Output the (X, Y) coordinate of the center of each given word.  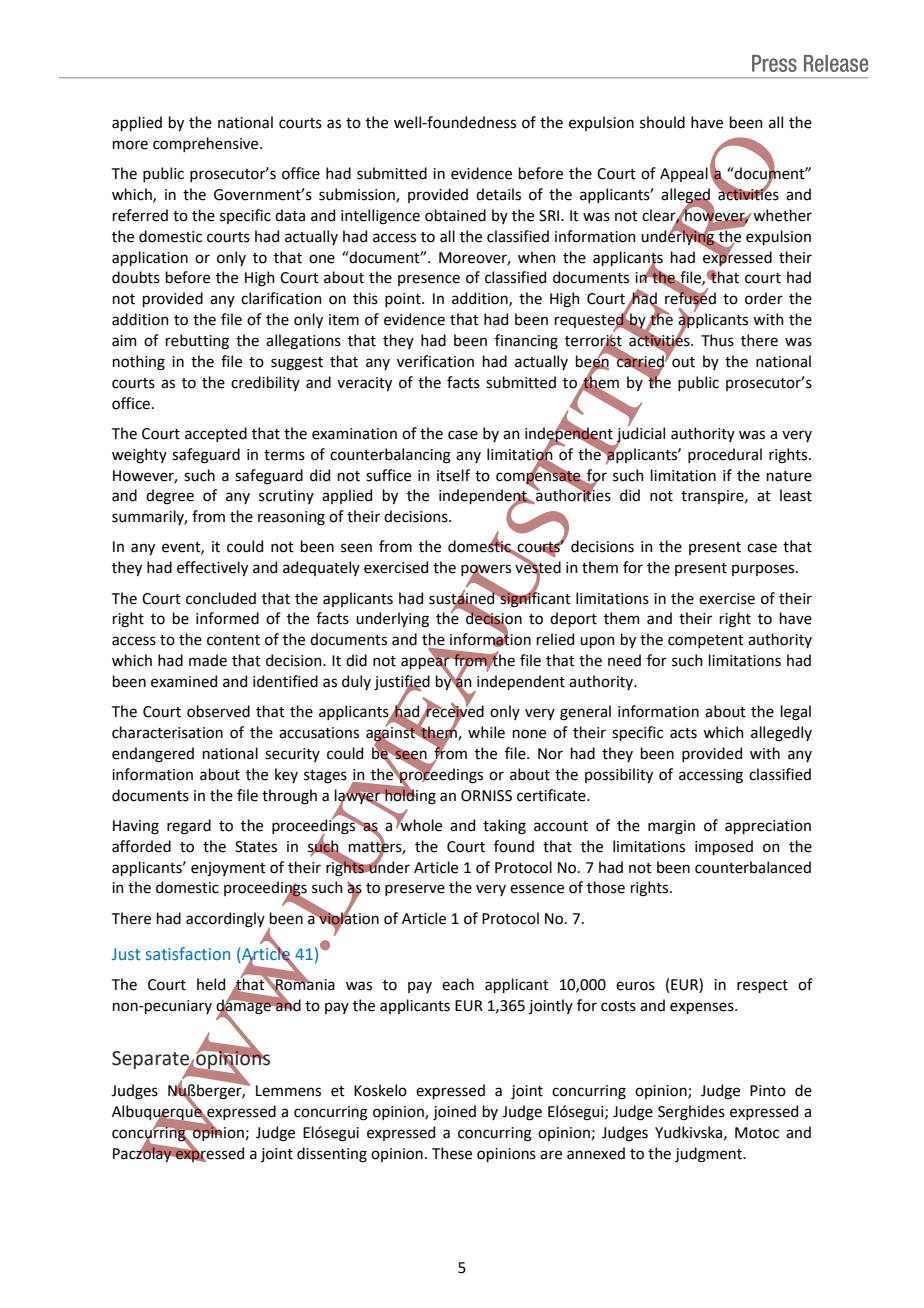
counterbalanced (753, 867)
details (498, 194)
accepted (216, 434)
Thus (717, 340)
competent (706, 641)
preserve (415, 890)
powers (486, 571)
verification (435, 361)
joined (454, 1112)
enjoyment (228, 869)
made (208, 660)
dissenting (332, 1155)
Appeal (684, 174)
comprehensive (207, 144)
